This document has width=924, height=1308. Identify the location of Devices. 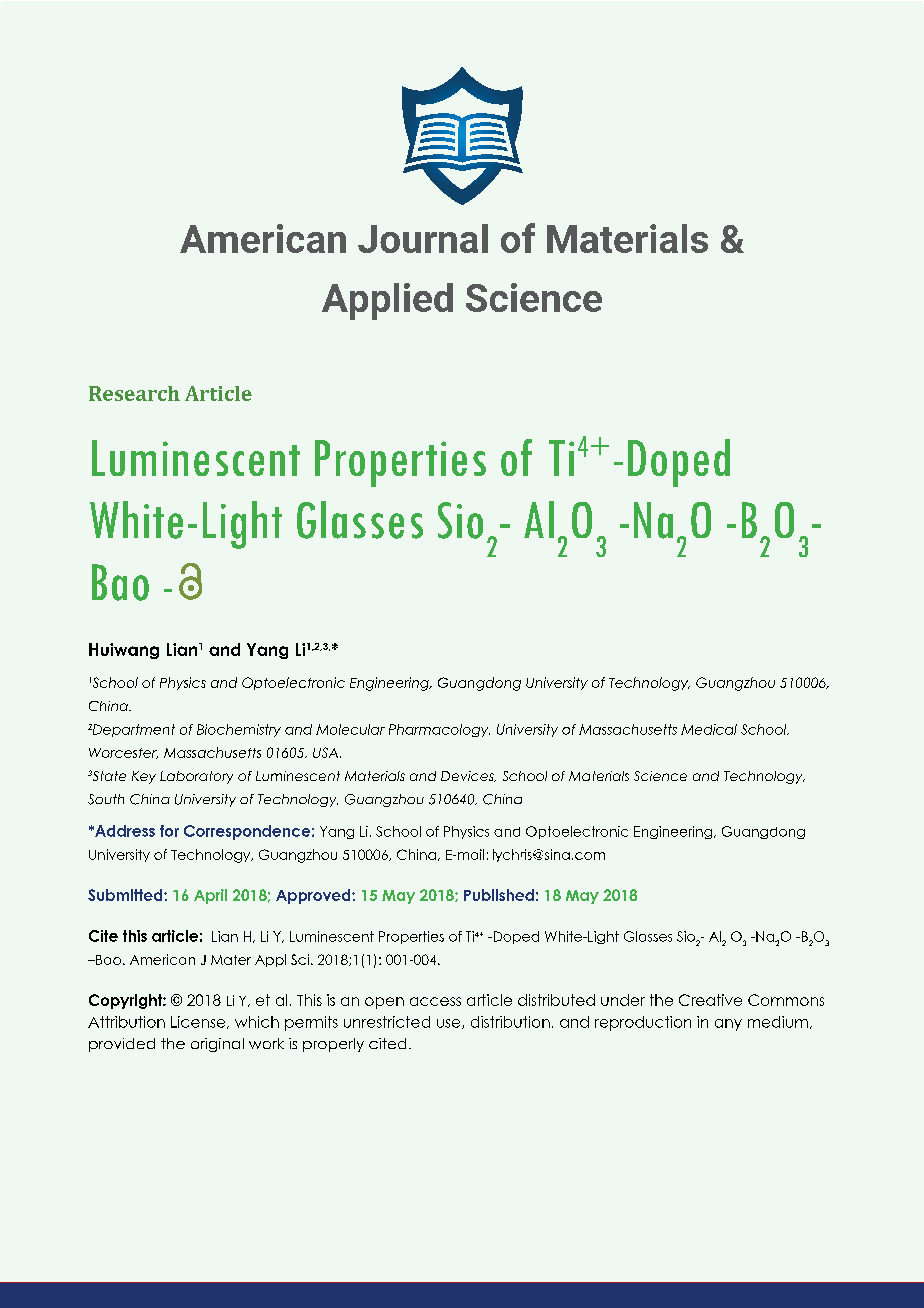
(468, 776).
